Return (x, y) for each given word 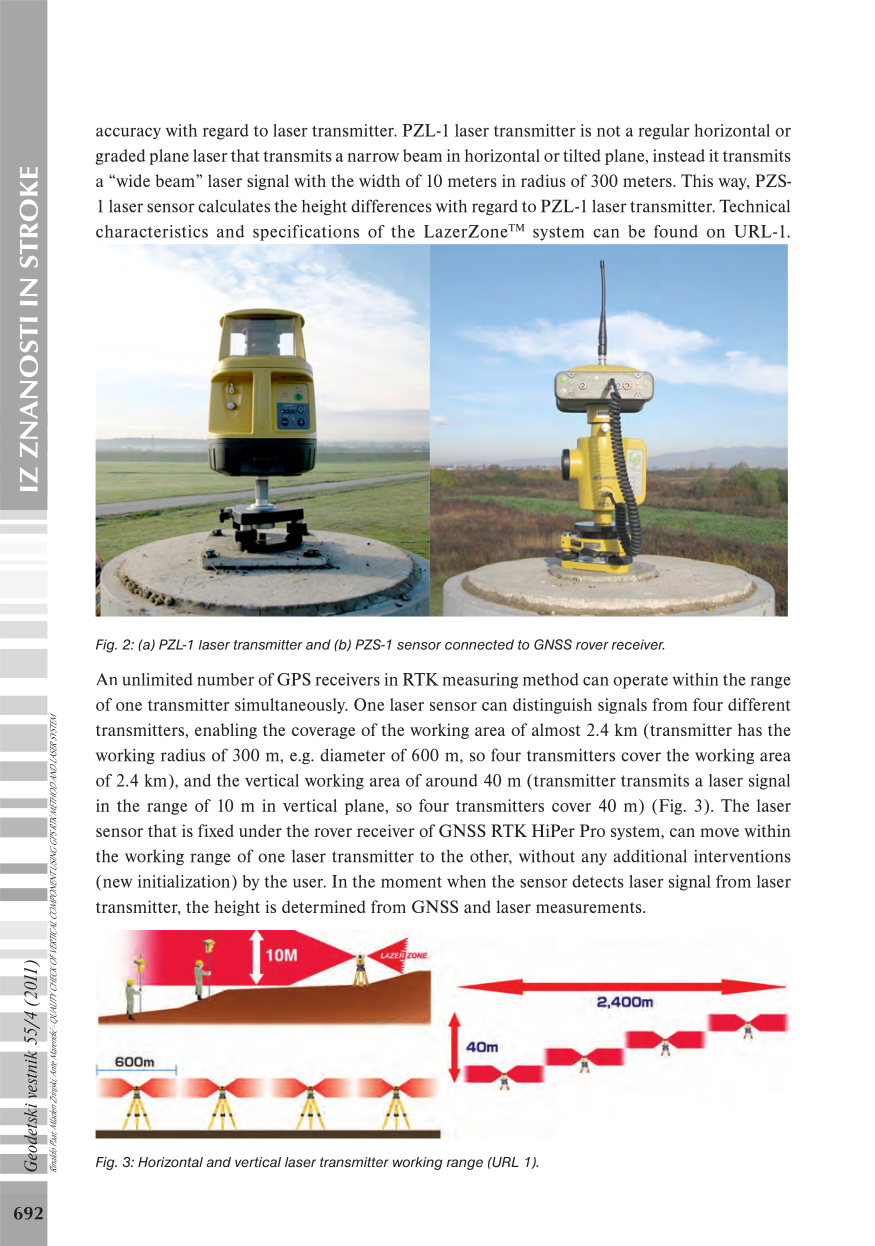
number (225, 679)
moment (411, 882)
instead (679, 155)
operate (640, 681)
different (759, 704)
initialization (185, 882)
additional (650, 856)
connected (479, 644)
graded (120, 157)
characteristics (152, 231)
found (676, 231)
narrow (373, 157)
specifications (306, 233)
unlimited (157, 679)
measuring (480, 681)
